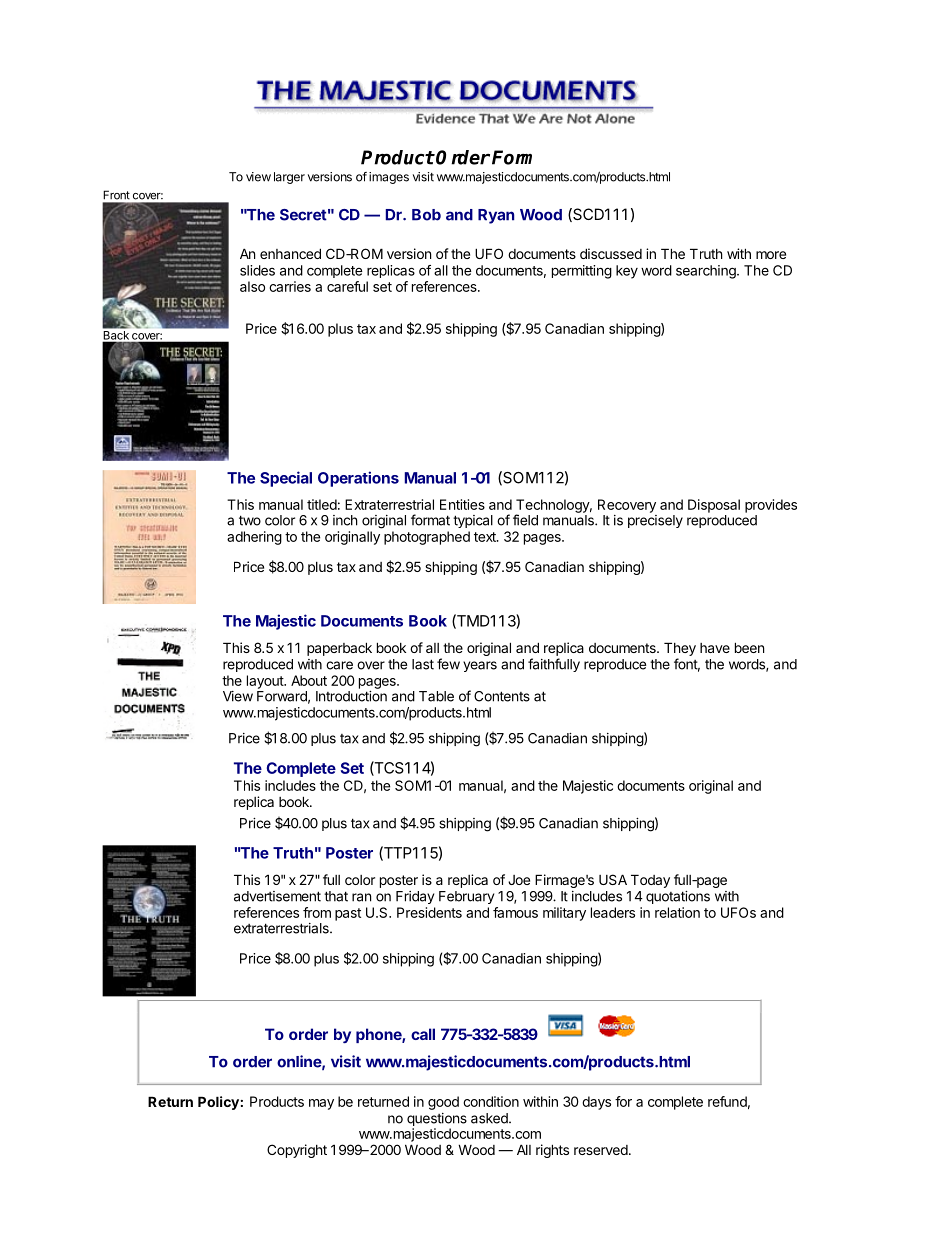  I want to click on searching, so click(707, 272).
